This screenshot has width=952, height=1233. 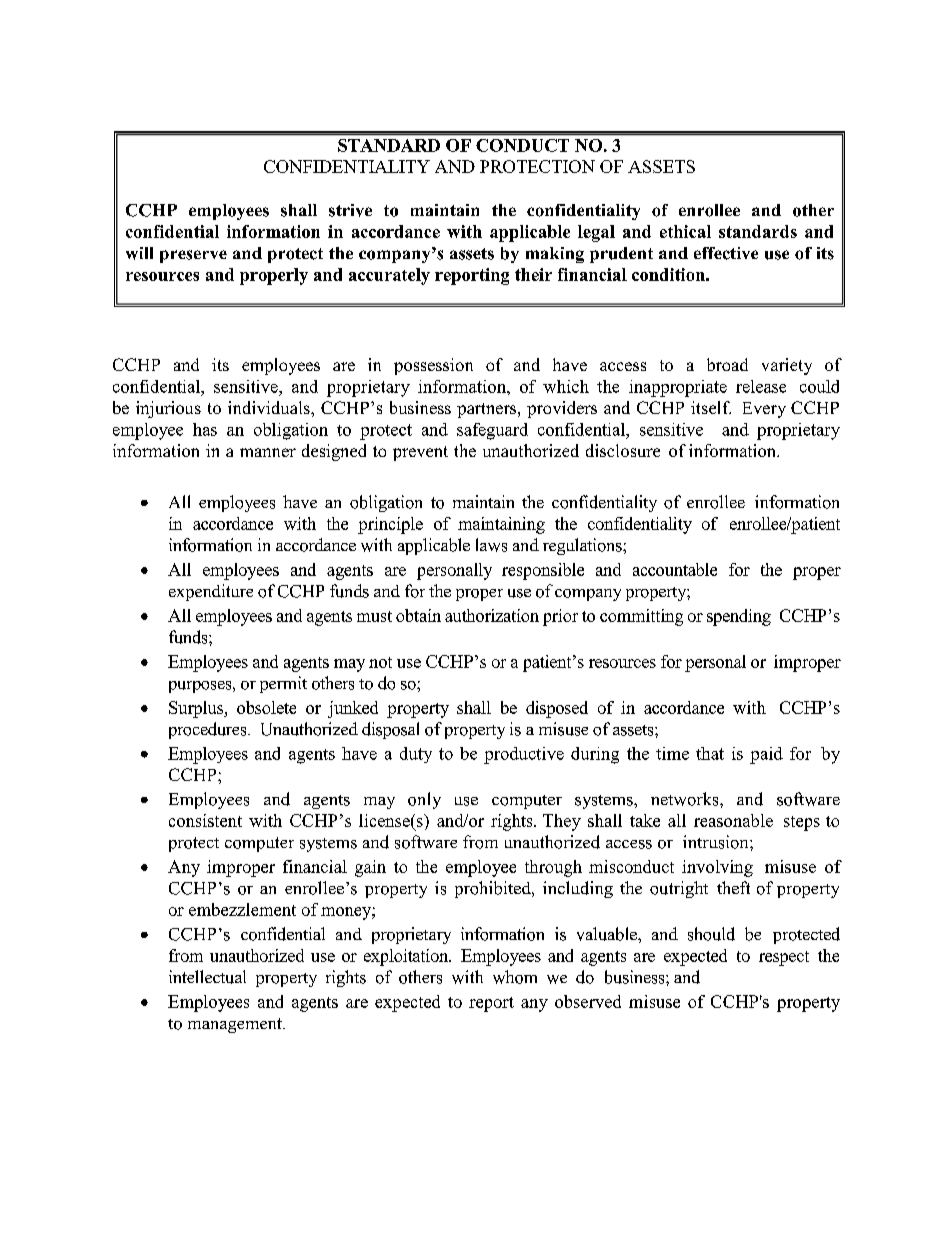 I want to click on effective, so click(x=726, y=253).
